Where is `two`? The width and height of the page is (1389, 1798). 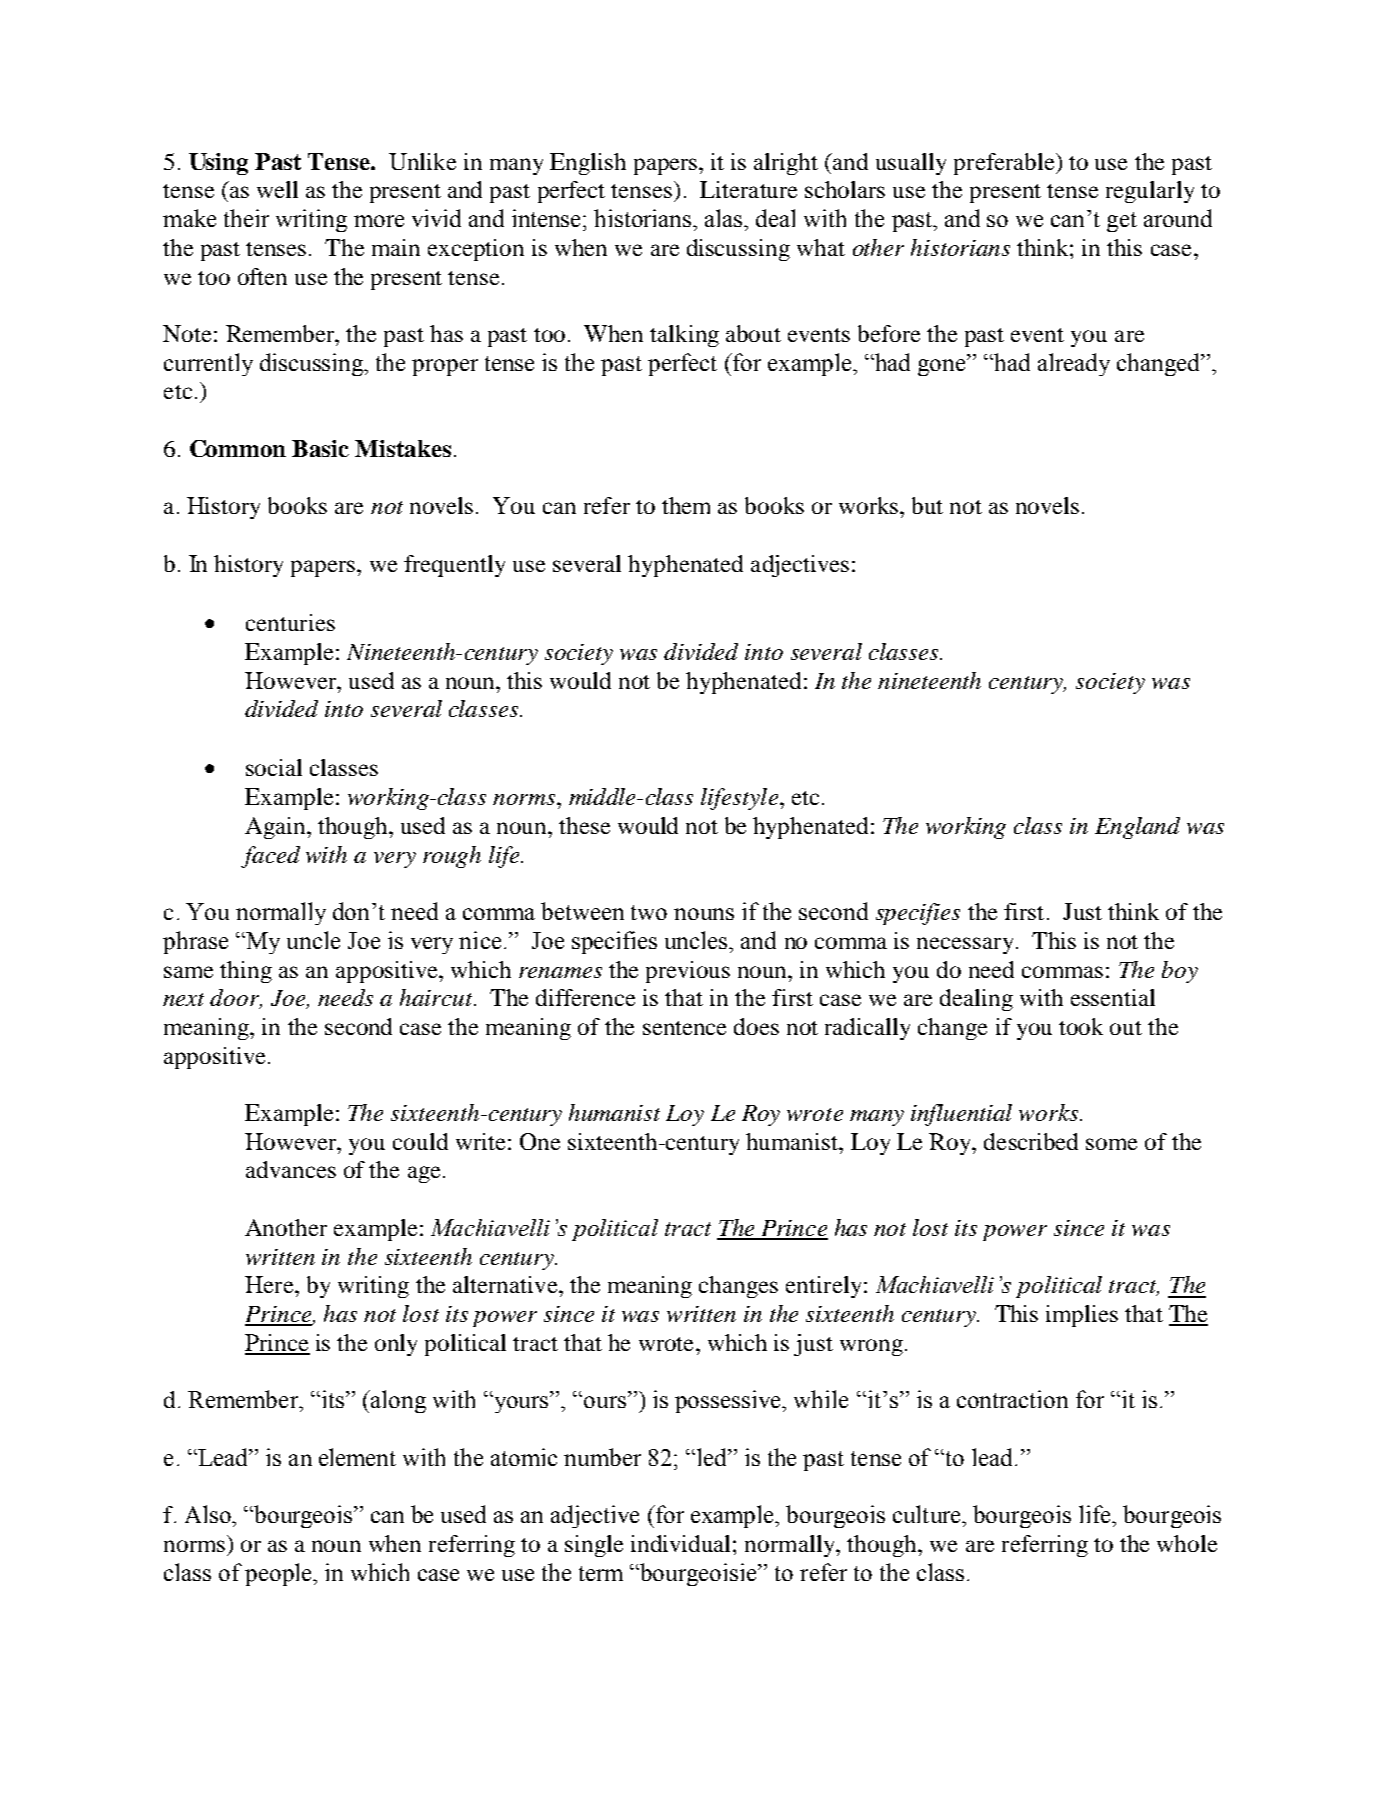 two is located at coordinates (649, 912).
